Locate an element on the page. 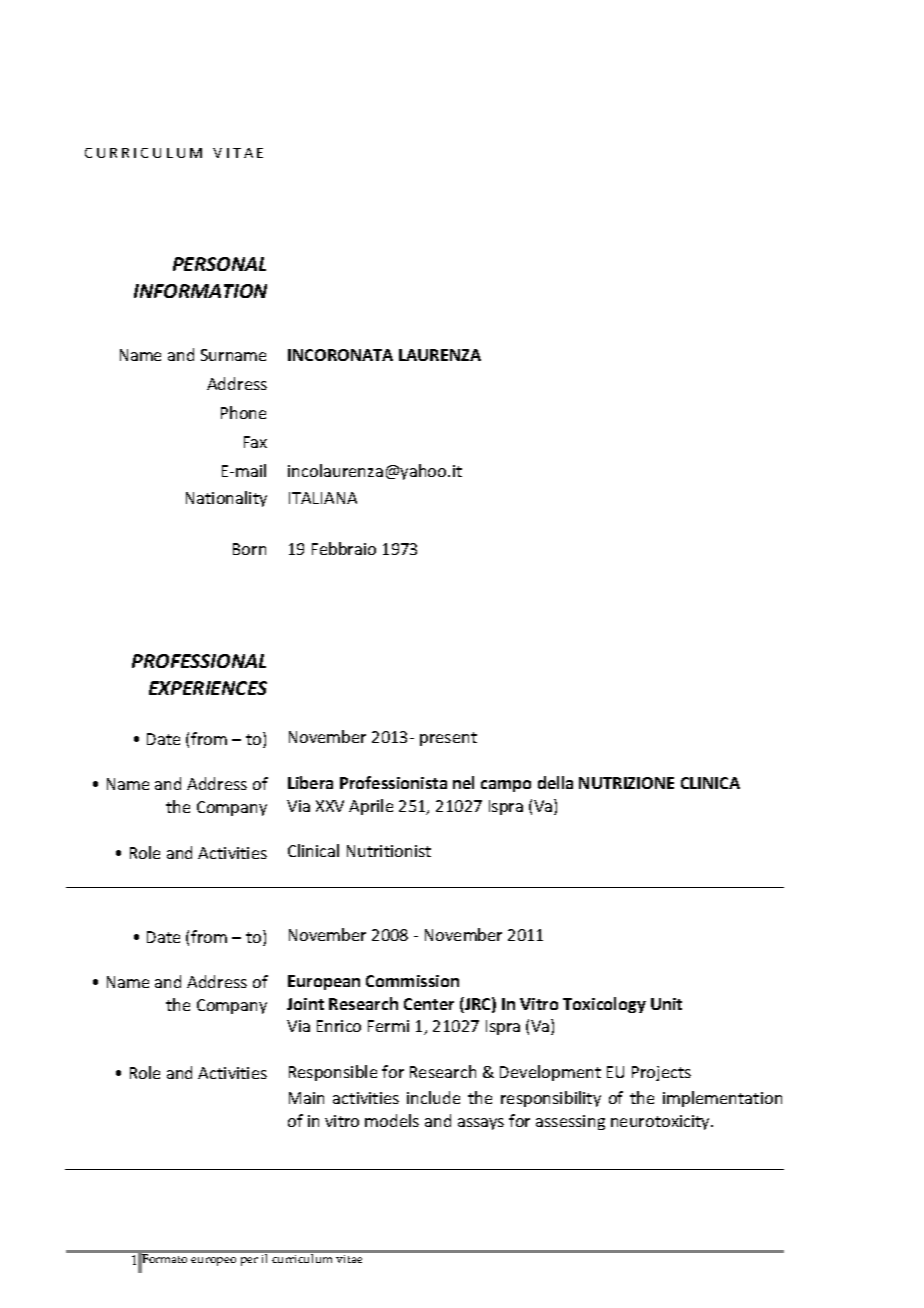 The width and height of the image is (924, 1308). INFORMATION is located at coordinates (200, 291).
